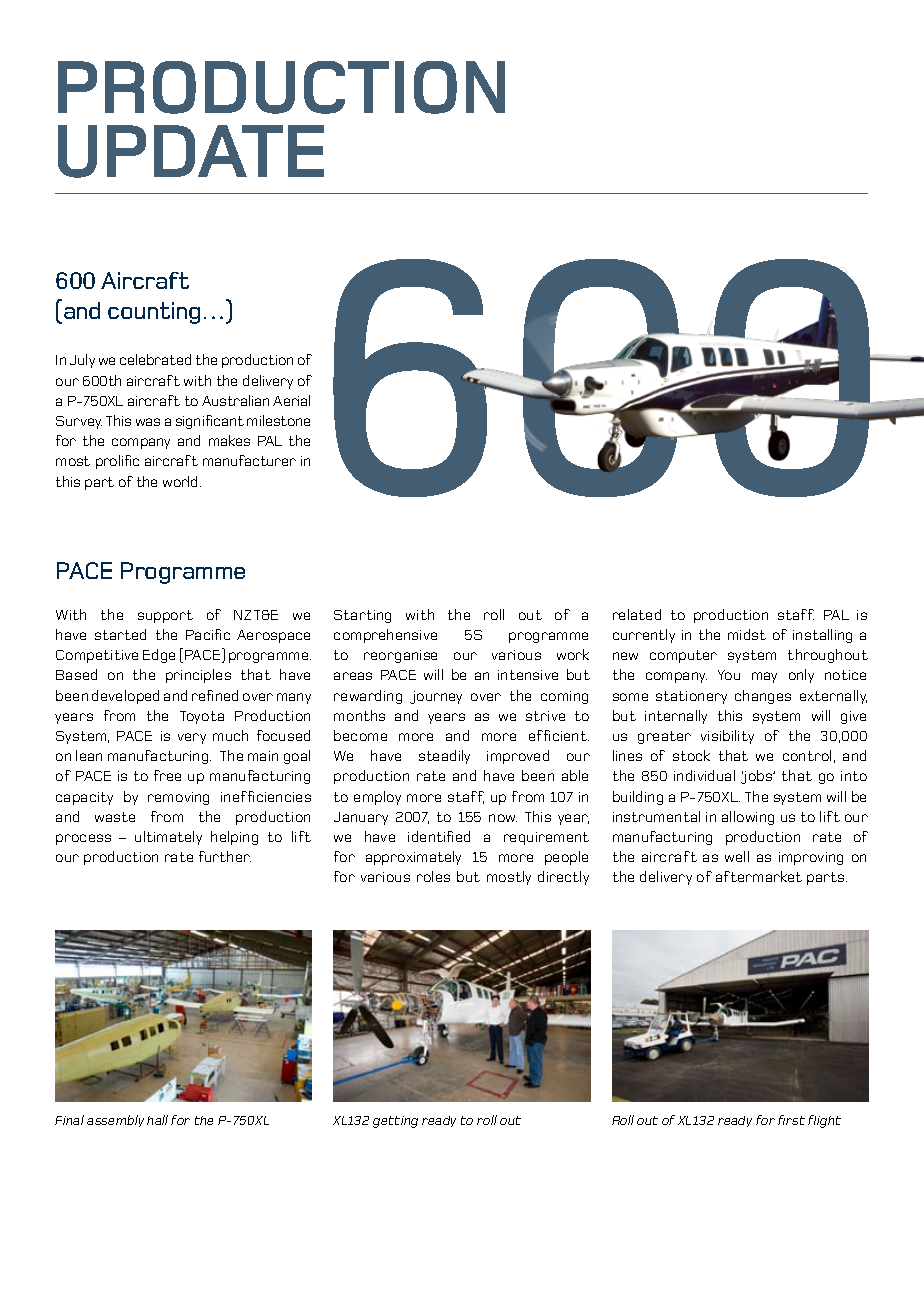  I want to click on Edge, so click(159, 656).
